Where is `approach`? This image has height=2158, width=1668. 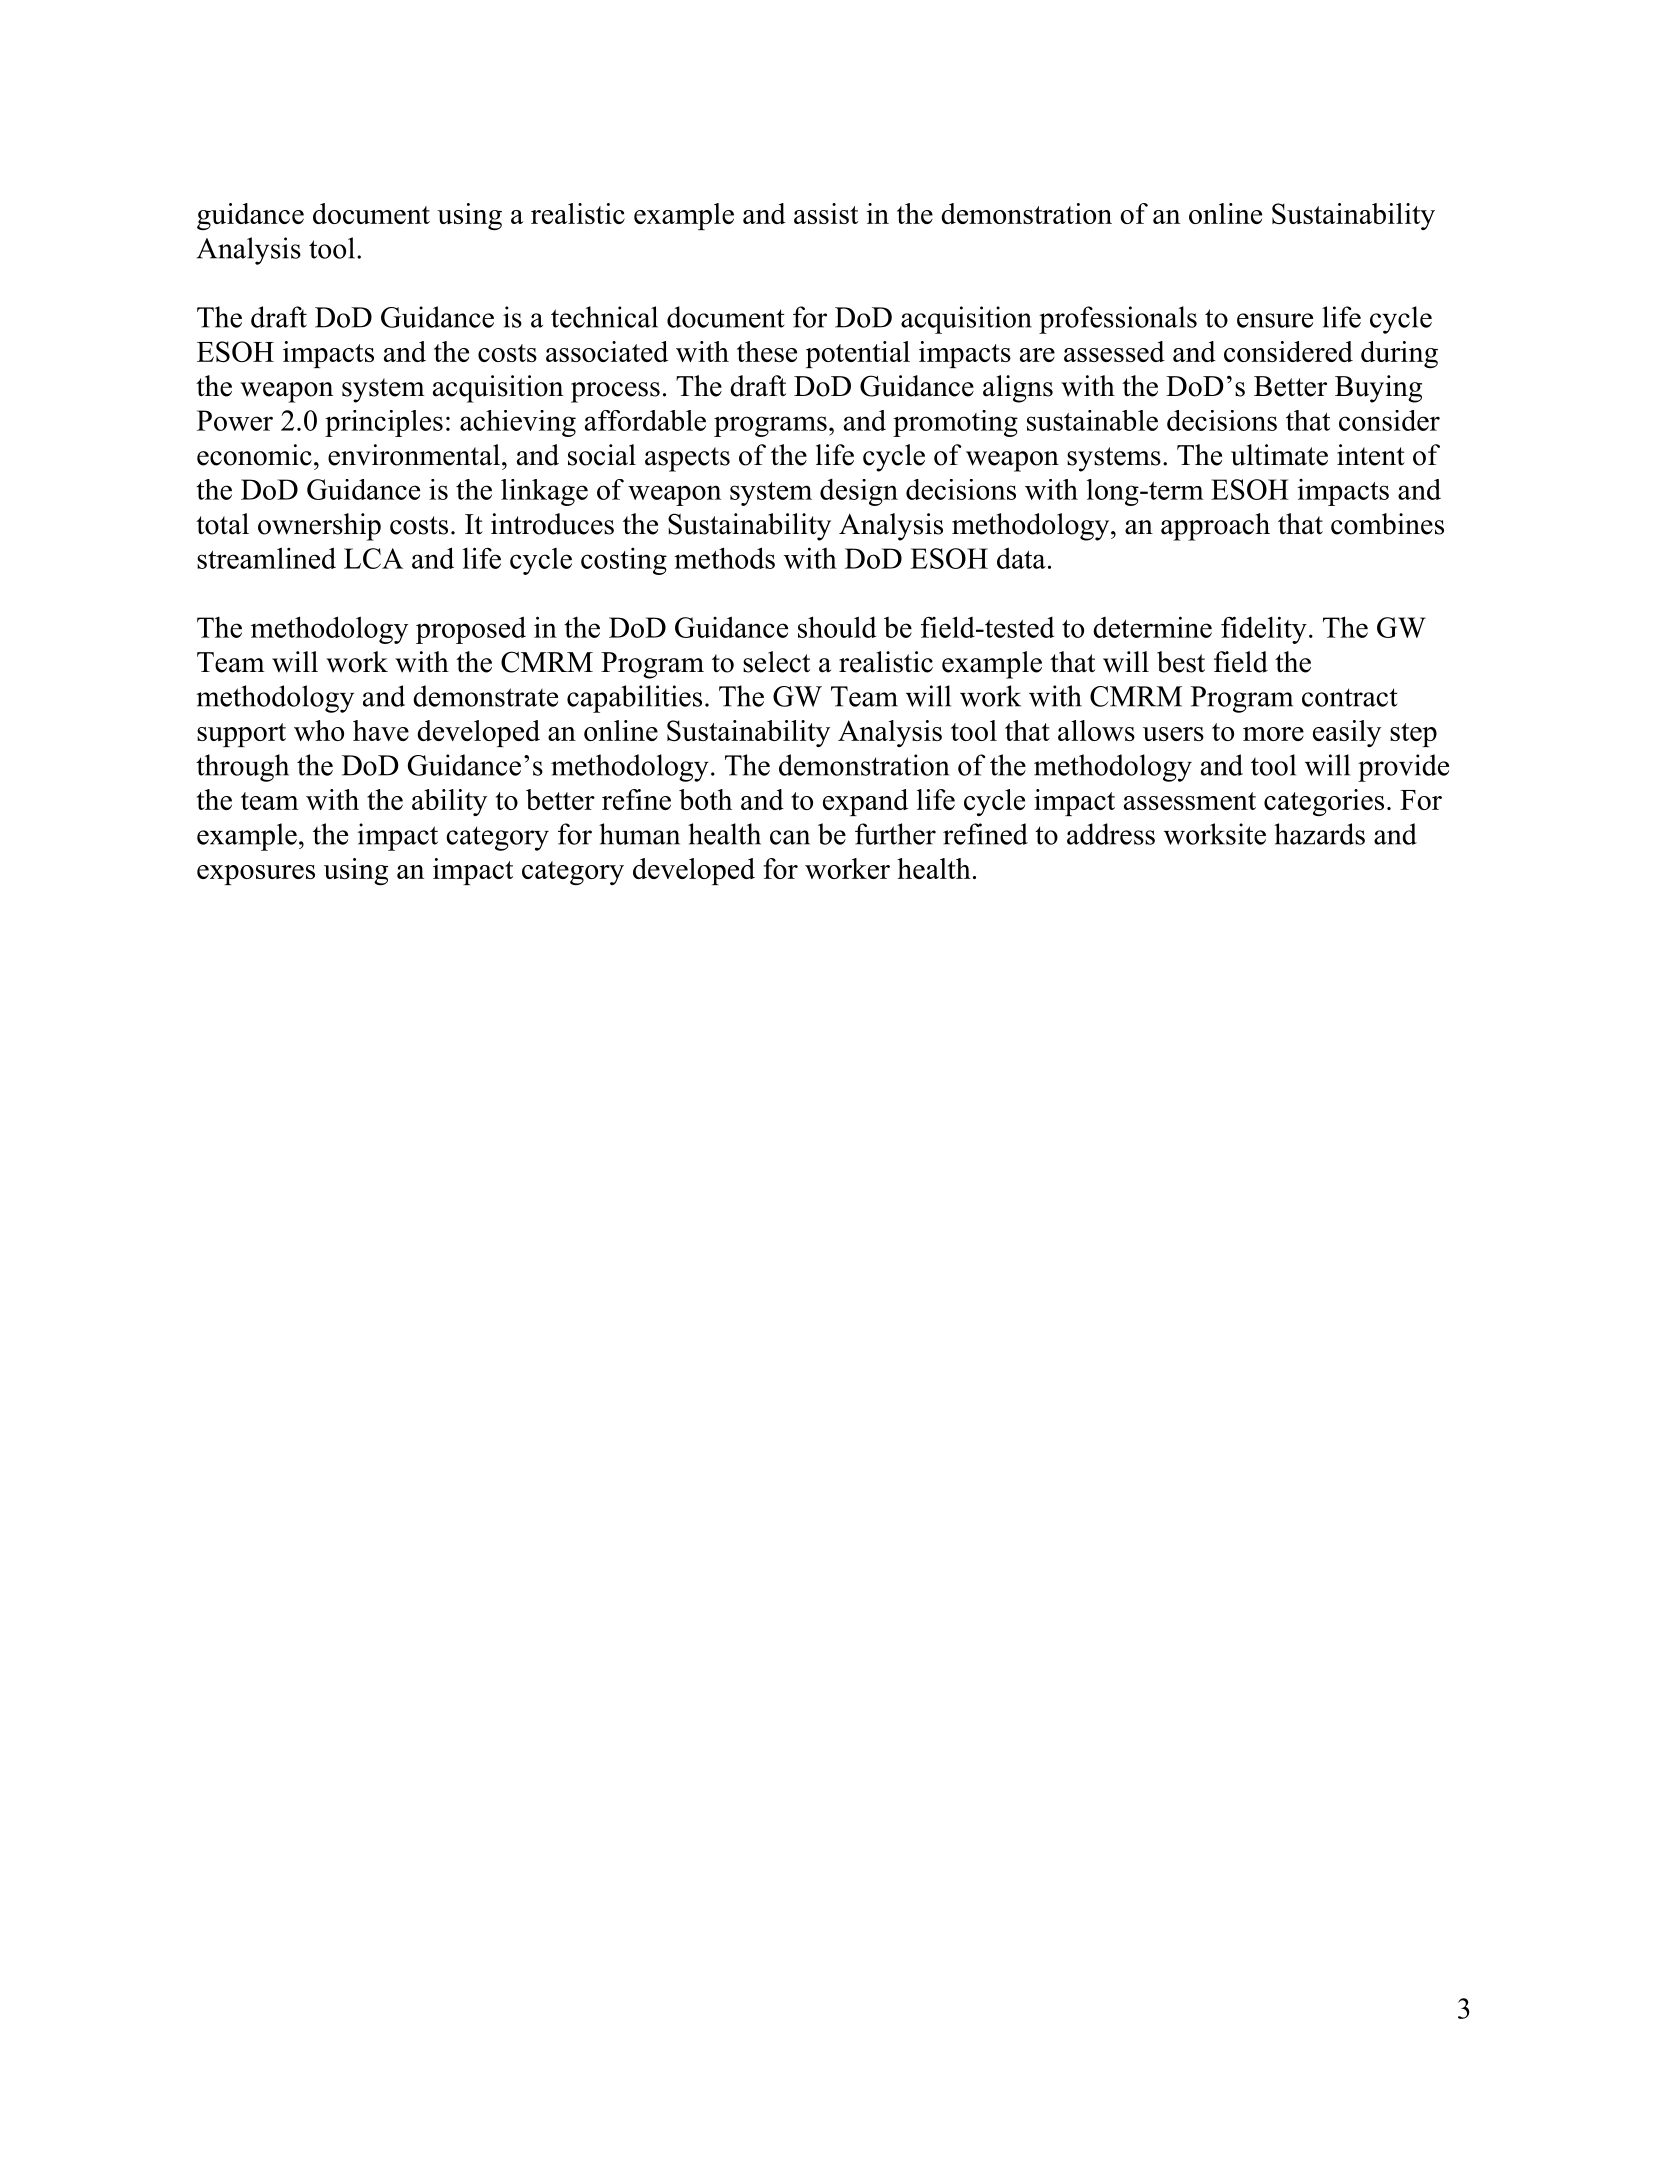
approach is located at coordinates (1215, 527).
